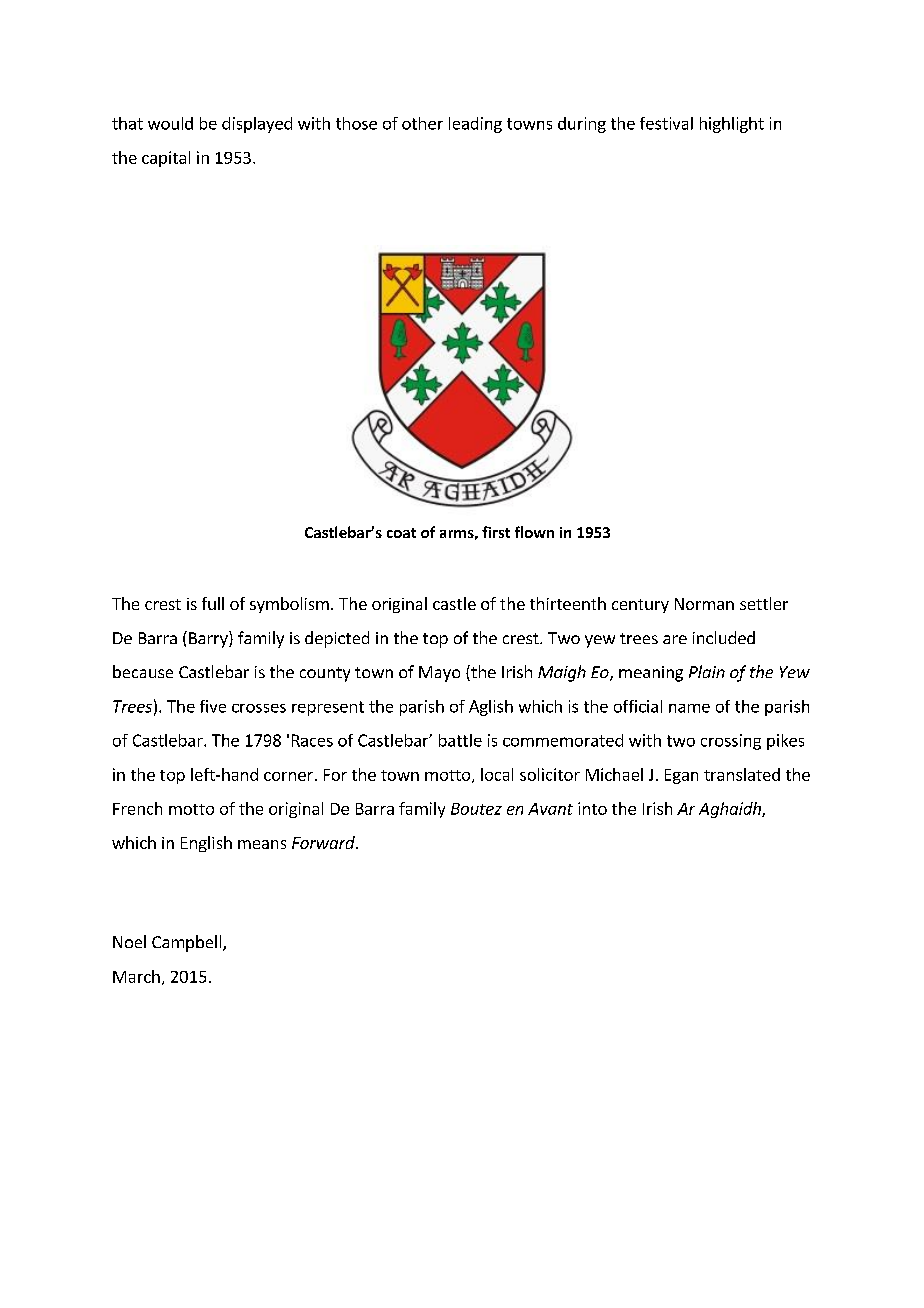  Describe the element at coordinates (496, 532) in the image. I see `first` at that location.
